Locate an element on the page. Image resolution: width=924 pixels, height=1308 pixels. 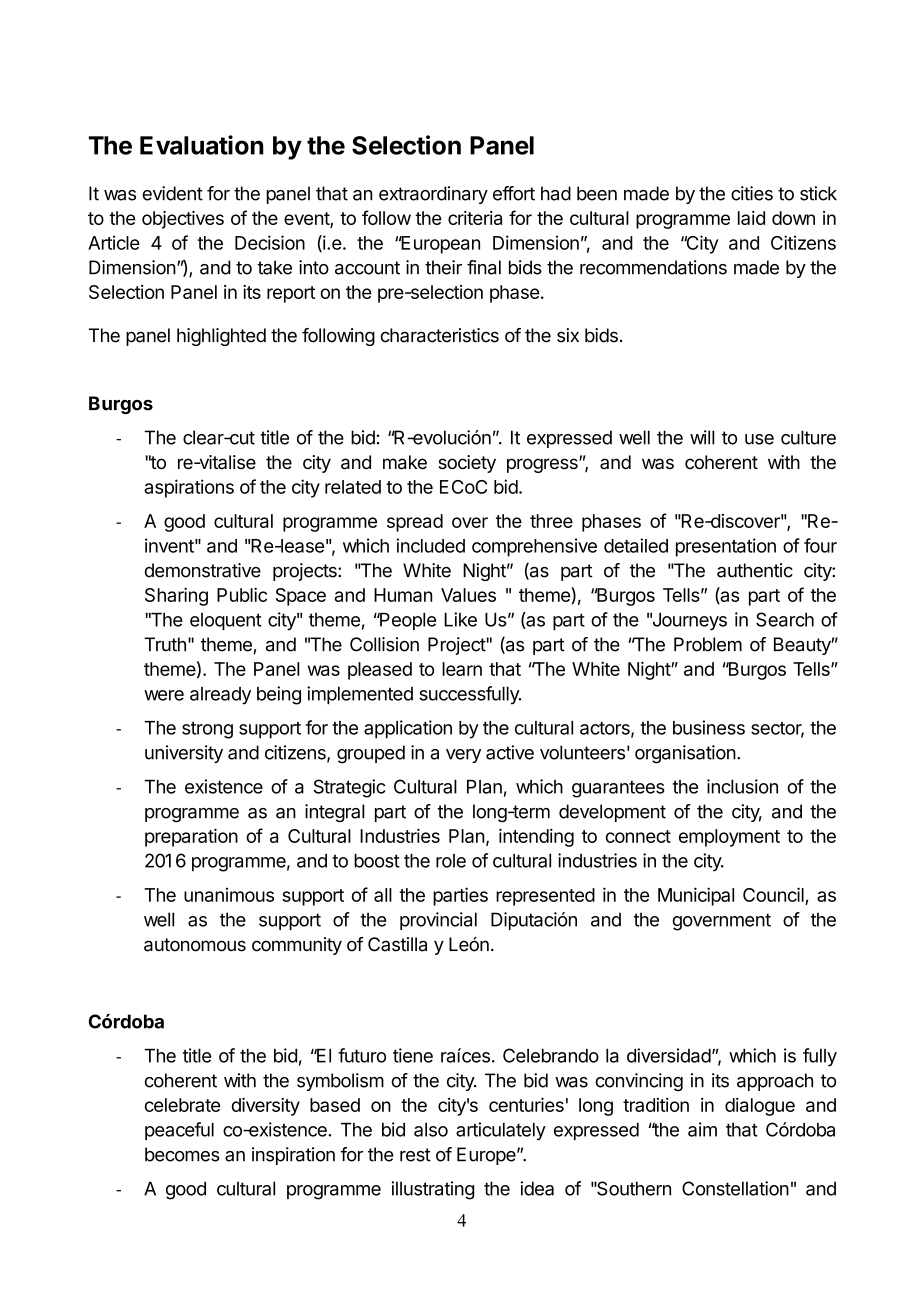
evident is located at coordinates (172, 193).
